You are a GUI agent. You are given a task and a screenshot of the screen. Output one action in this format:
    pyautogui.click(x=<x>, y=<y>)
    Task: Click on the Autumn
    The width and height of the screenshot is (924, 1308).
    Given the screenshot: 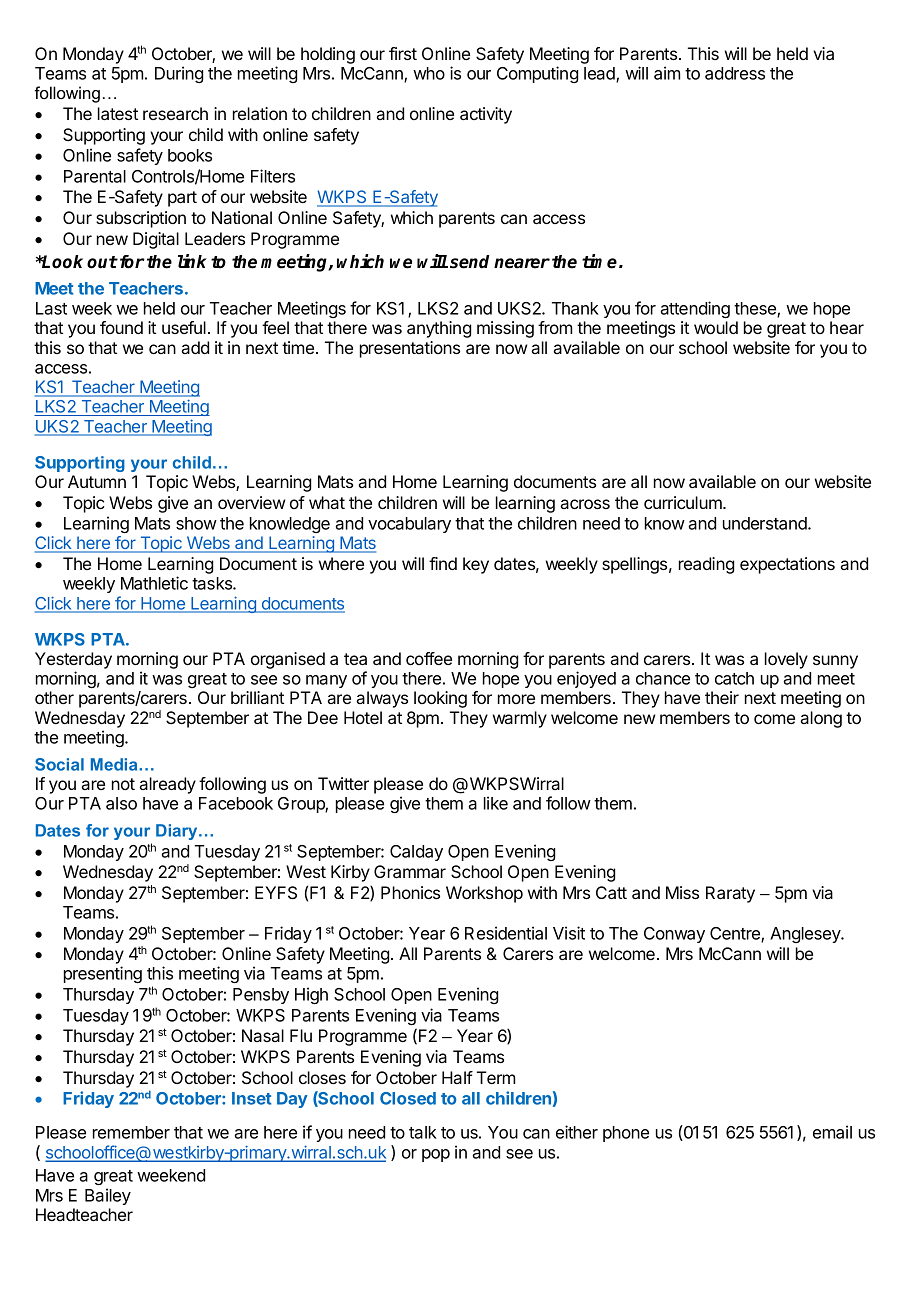 What is the action you would take?
    pyautogui.click(x=97, y=481)
